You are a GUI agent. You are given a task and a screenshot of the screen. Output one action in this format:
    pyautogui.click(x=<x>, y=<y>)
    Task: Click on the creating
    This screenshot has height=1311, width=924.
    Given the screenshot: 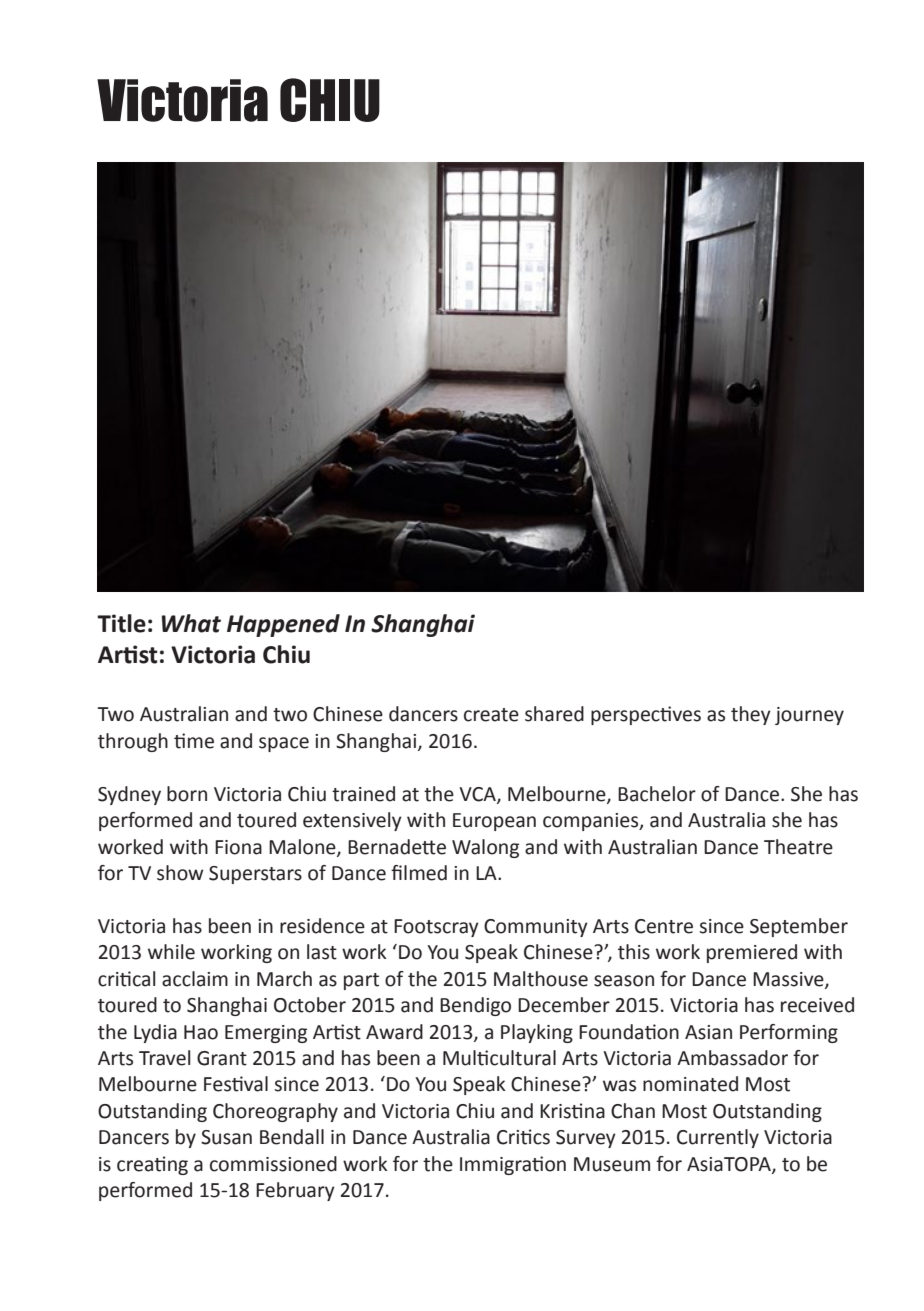 What is the action you would take?
    pyautogui.click(x=152, y=1165)
